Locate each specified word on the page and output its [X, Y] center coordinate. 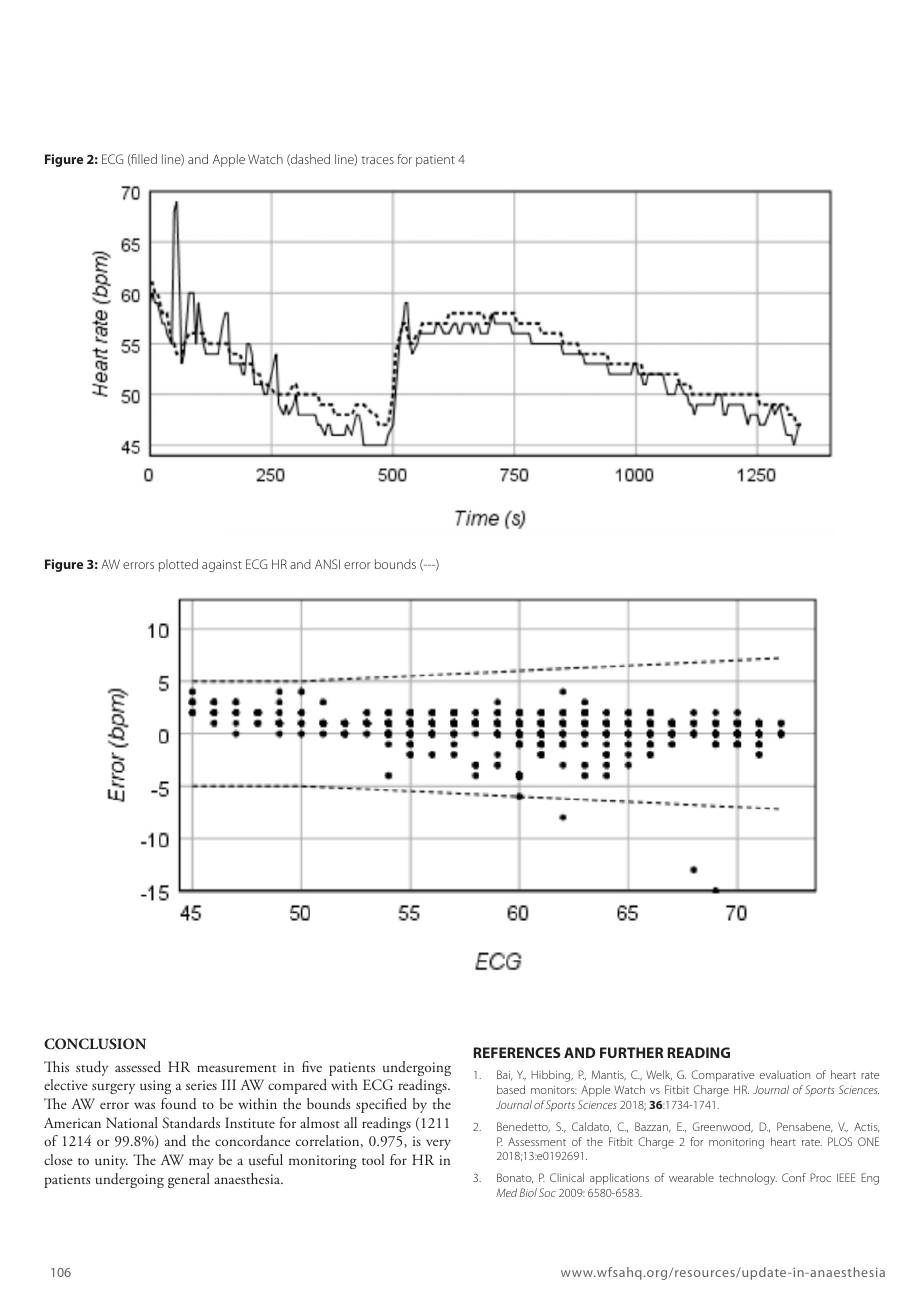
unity [111, 1162]
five [312, 1066]
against [222, 566]
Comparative [723, 1076]
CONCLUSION [95, 1043]
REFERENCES [517, 1052]
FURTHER [632, 1052]
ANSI [327, 564]
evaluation [785, 1074]
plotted [178, 565]
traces [377, 160]
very [438, 1144]
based [511, 1089]
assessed [138, 1066]
